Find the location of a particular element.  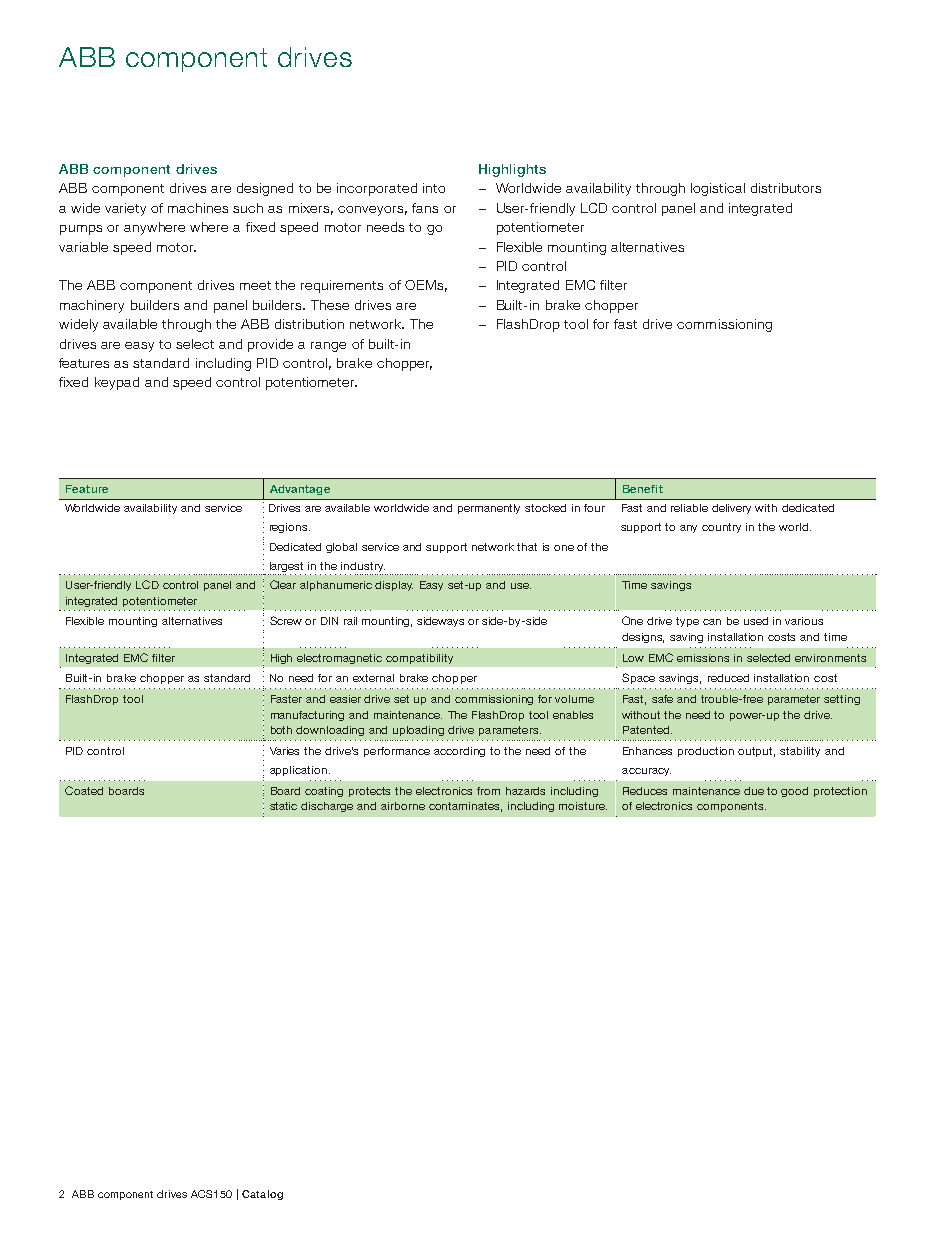

logistical is located at coordinates (718, 189).
